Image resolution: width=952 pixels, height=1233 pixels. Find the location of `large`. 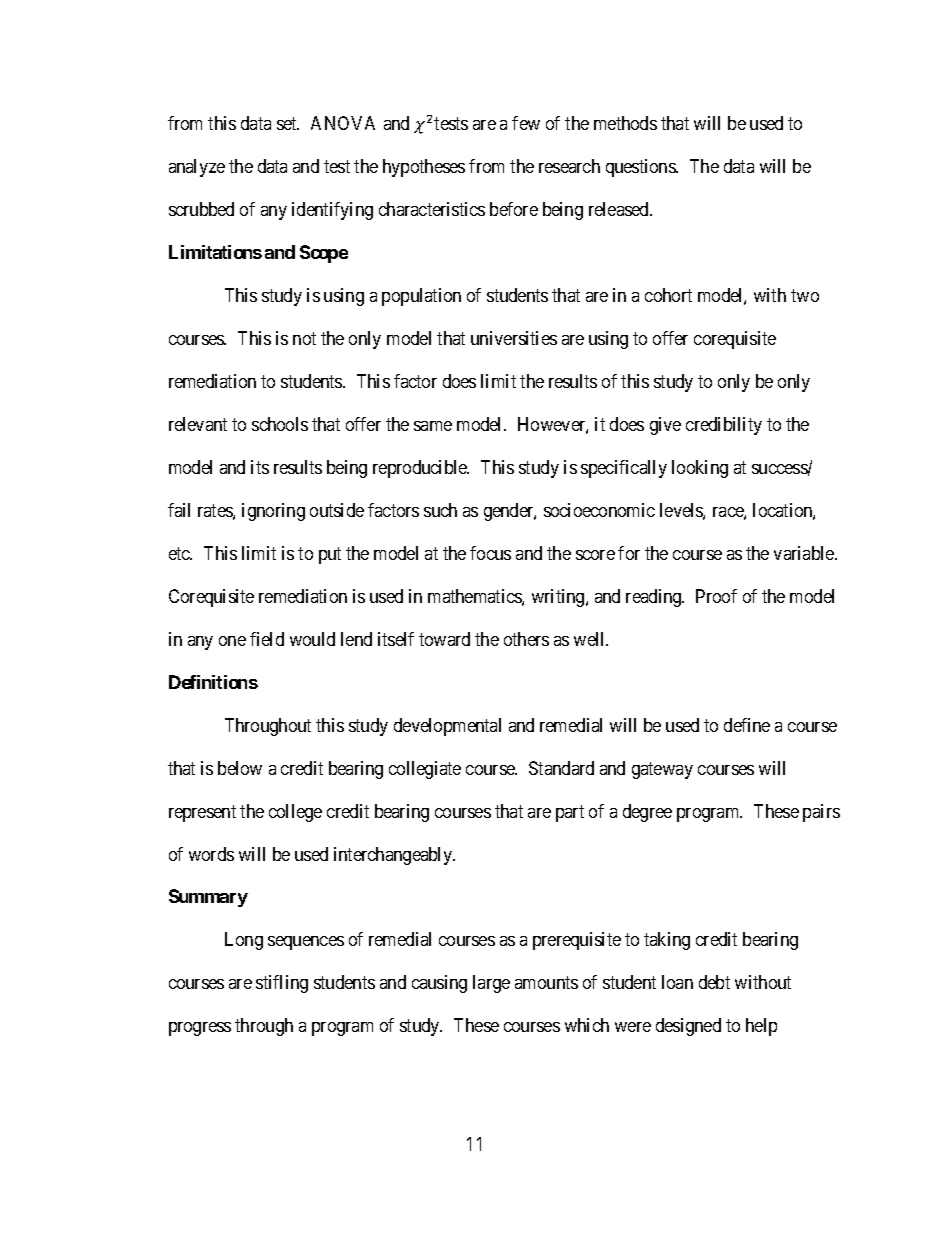

large is located at coordinates (491, 984).
